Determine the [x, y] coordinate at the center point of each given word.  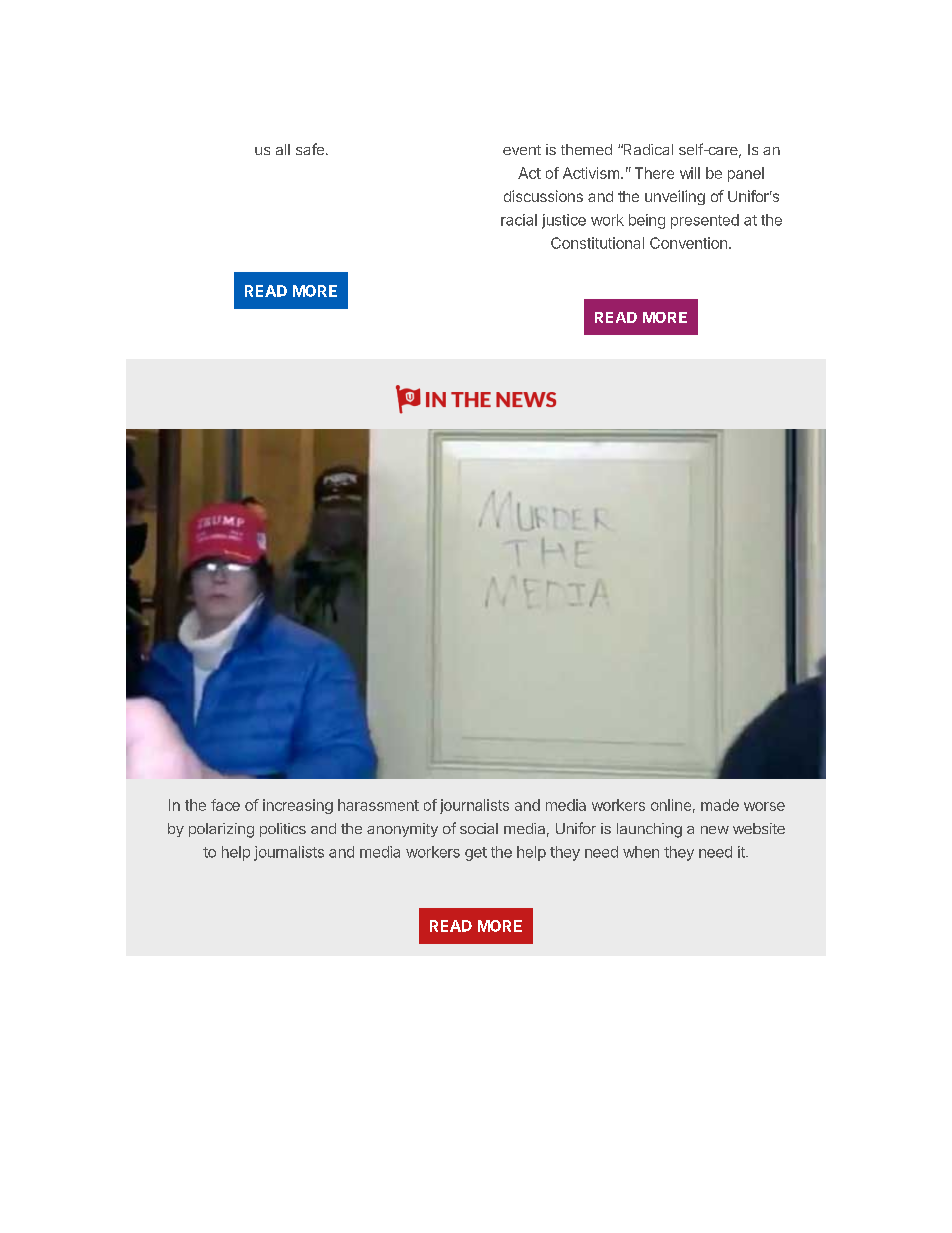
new [715, 830]
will [690, 173]
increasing [298, 806]
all [283, 149]
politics [283, 830]
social [479, 828]
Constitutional [597, 243]
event [522, 150]
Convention [688, 243]
